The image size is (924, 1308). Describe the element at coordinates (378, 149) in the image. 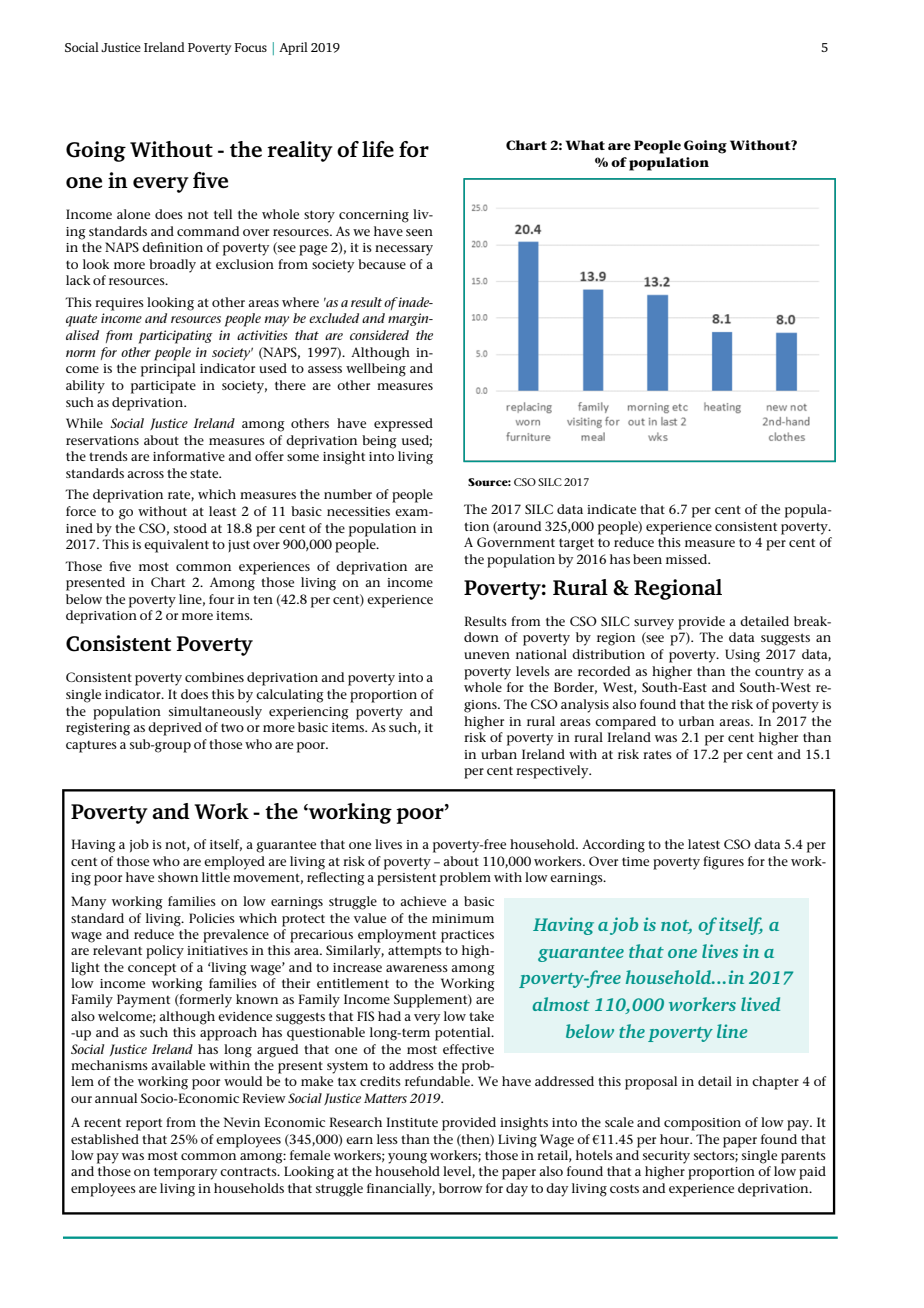

I see `life` at that location.
